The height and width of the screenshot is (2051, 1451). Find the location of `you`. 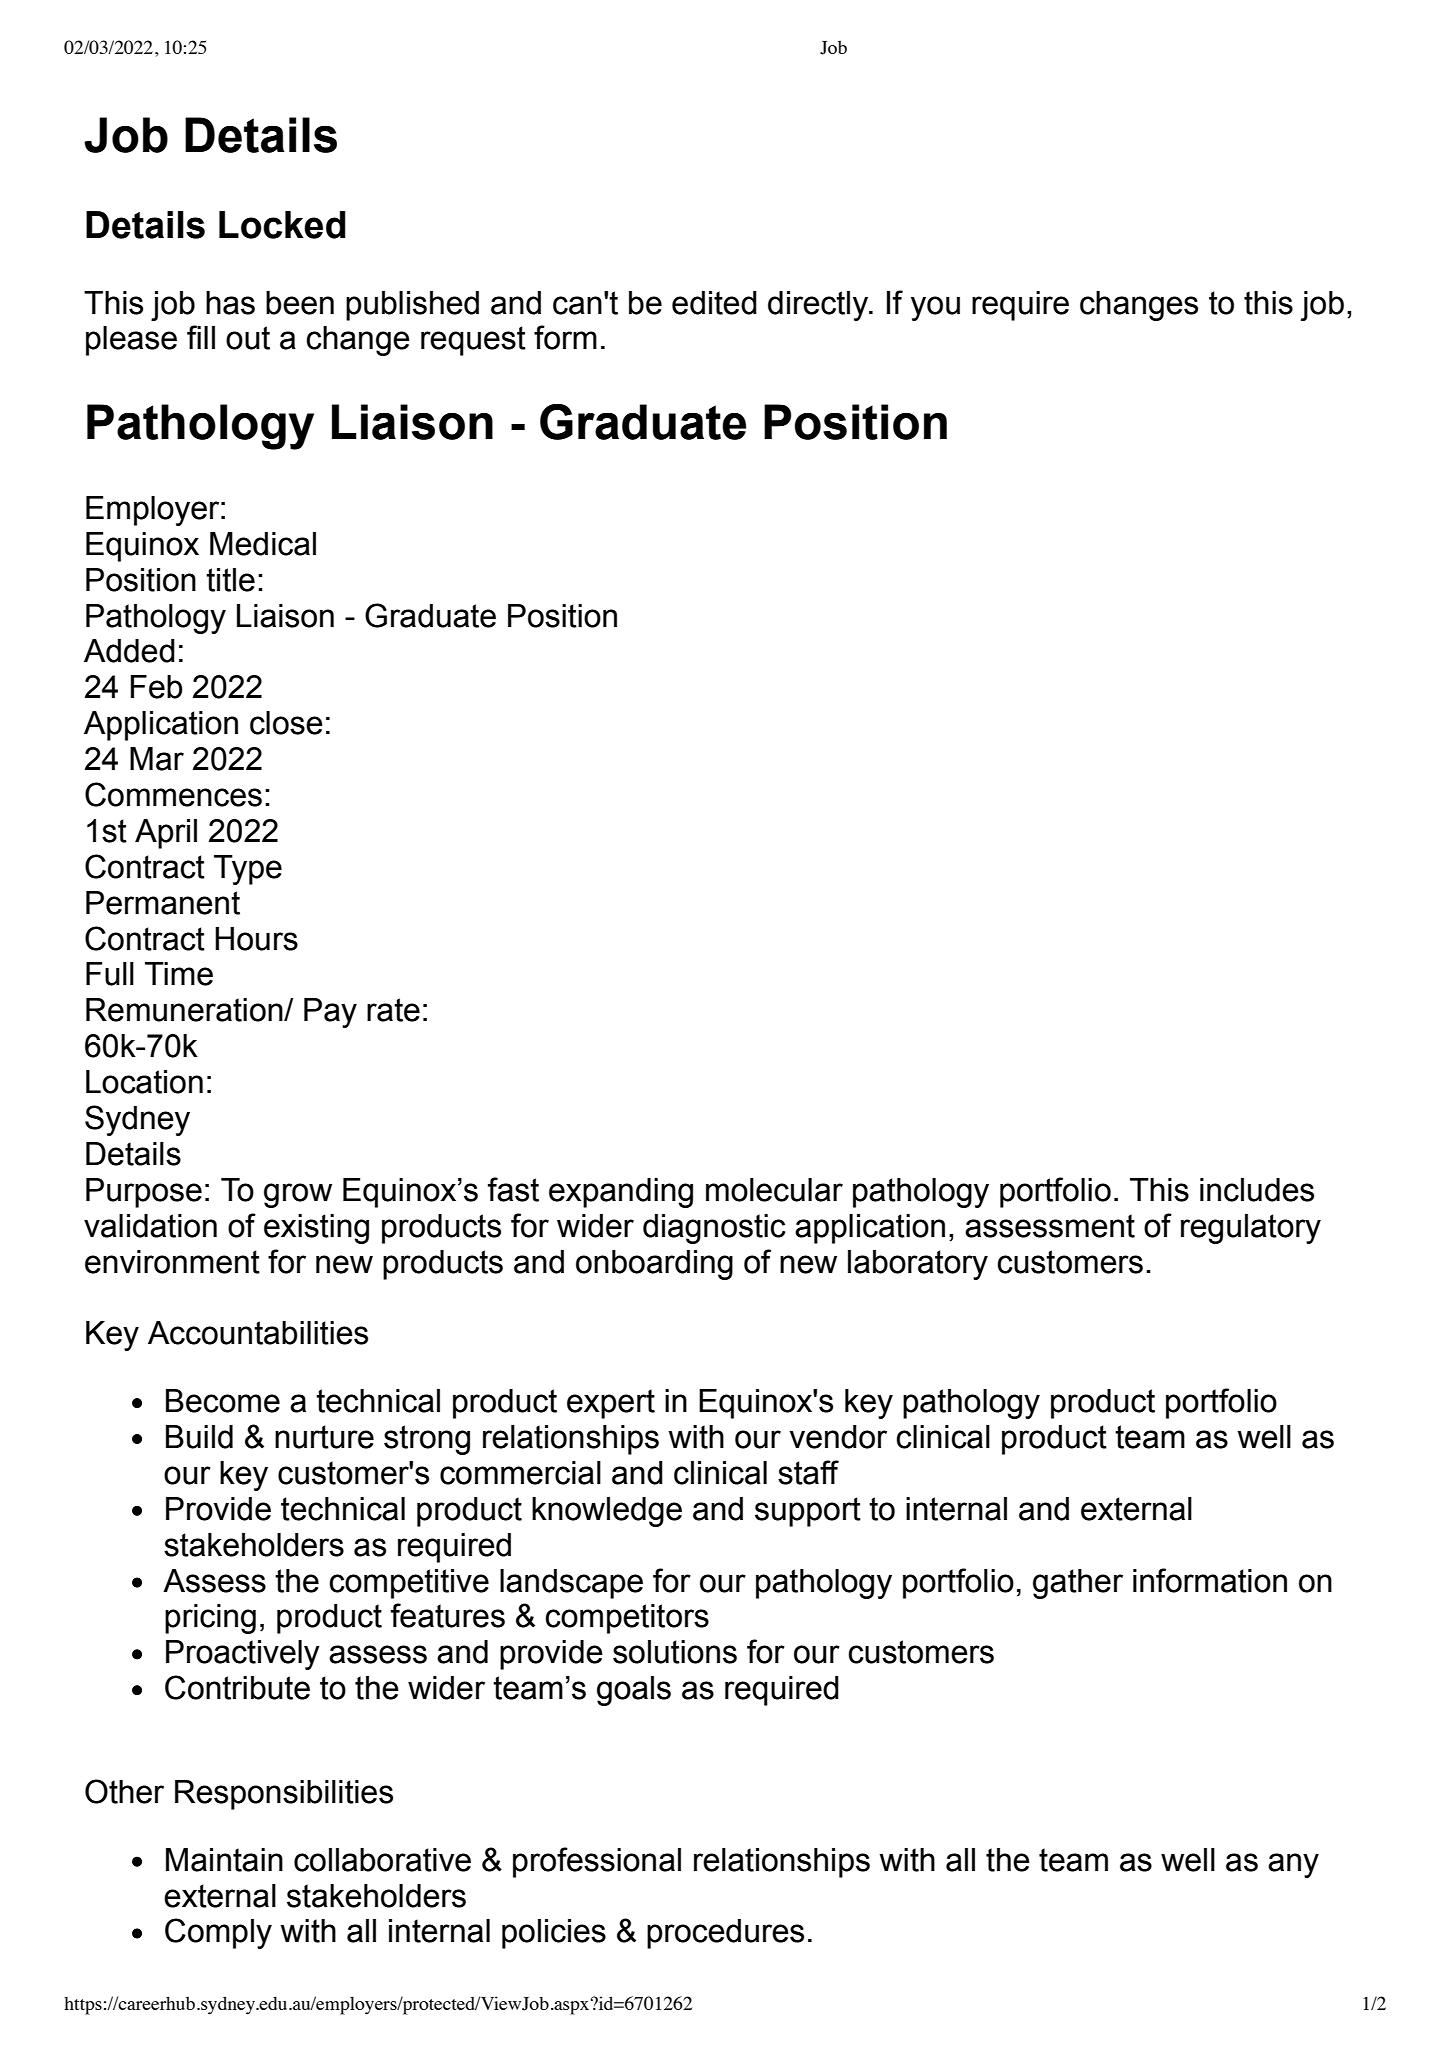

you is located at coordinates (935, 308).
